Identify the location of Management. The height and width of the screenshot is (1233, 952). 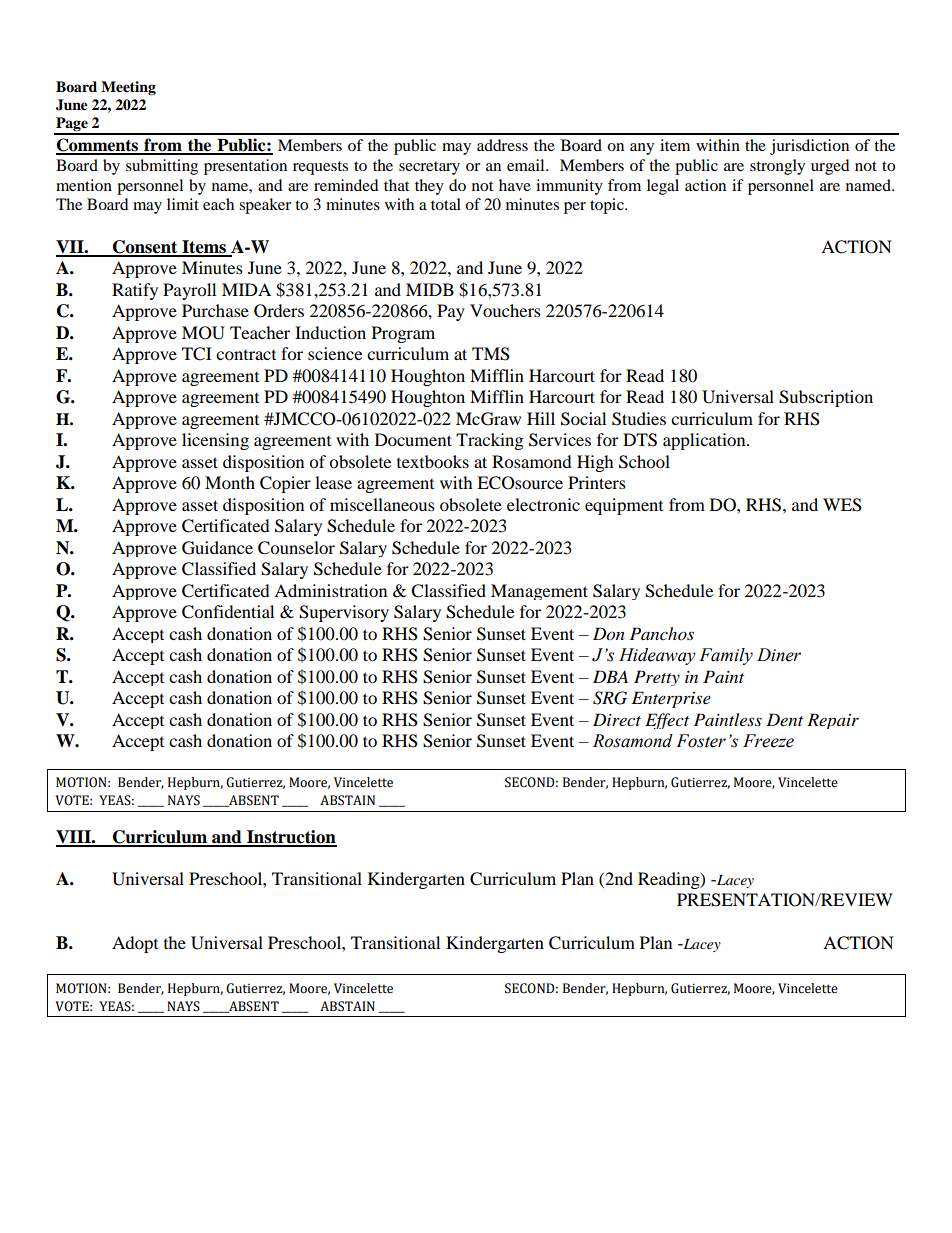
(539, 592).
